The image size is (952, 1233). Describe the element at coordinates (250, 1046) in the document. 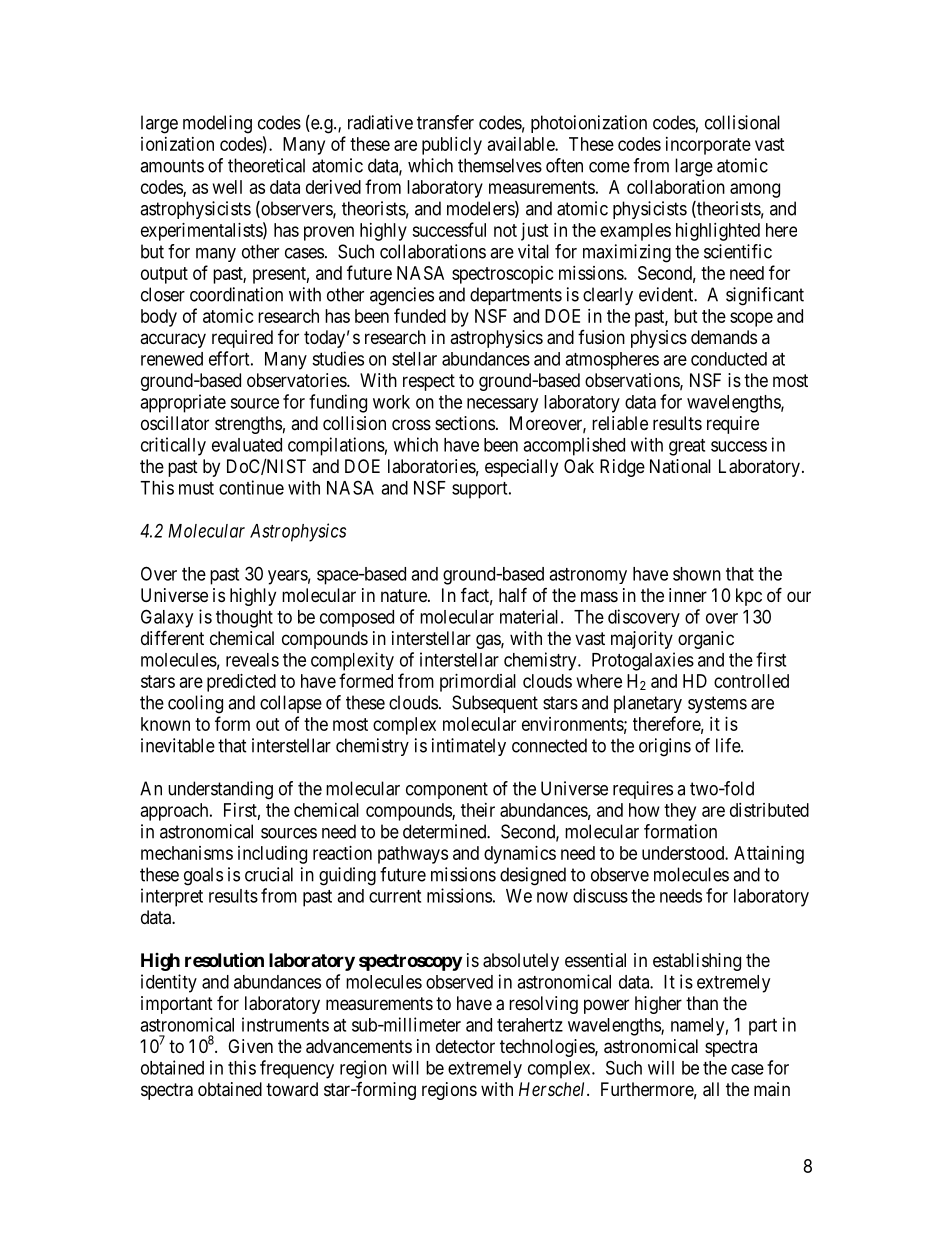

I see `Given` at that location.
